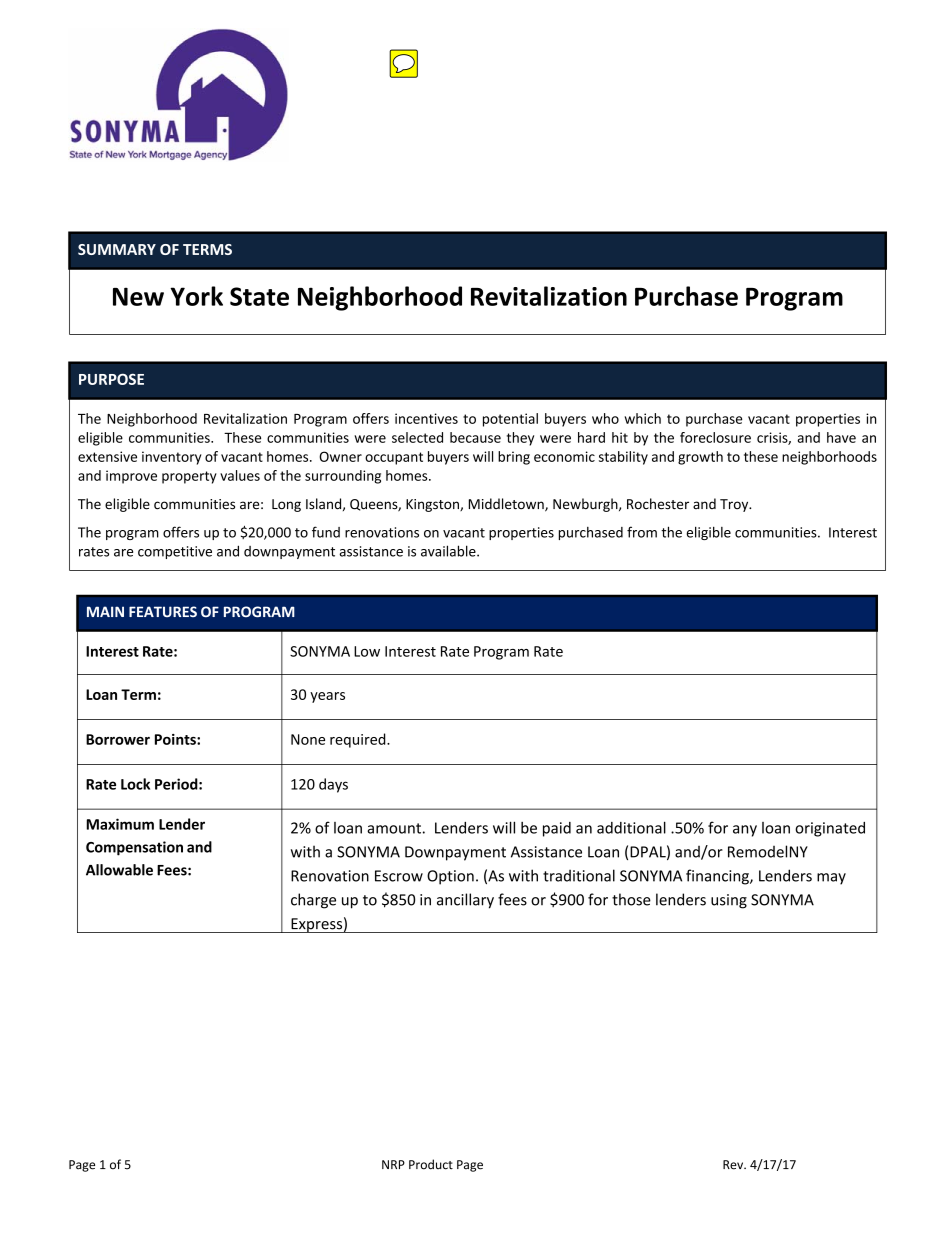 This screenshot has width=952, height=1233. Describe the element at coordinates (475, 437) in the screenshot. I see `because` at that location.
